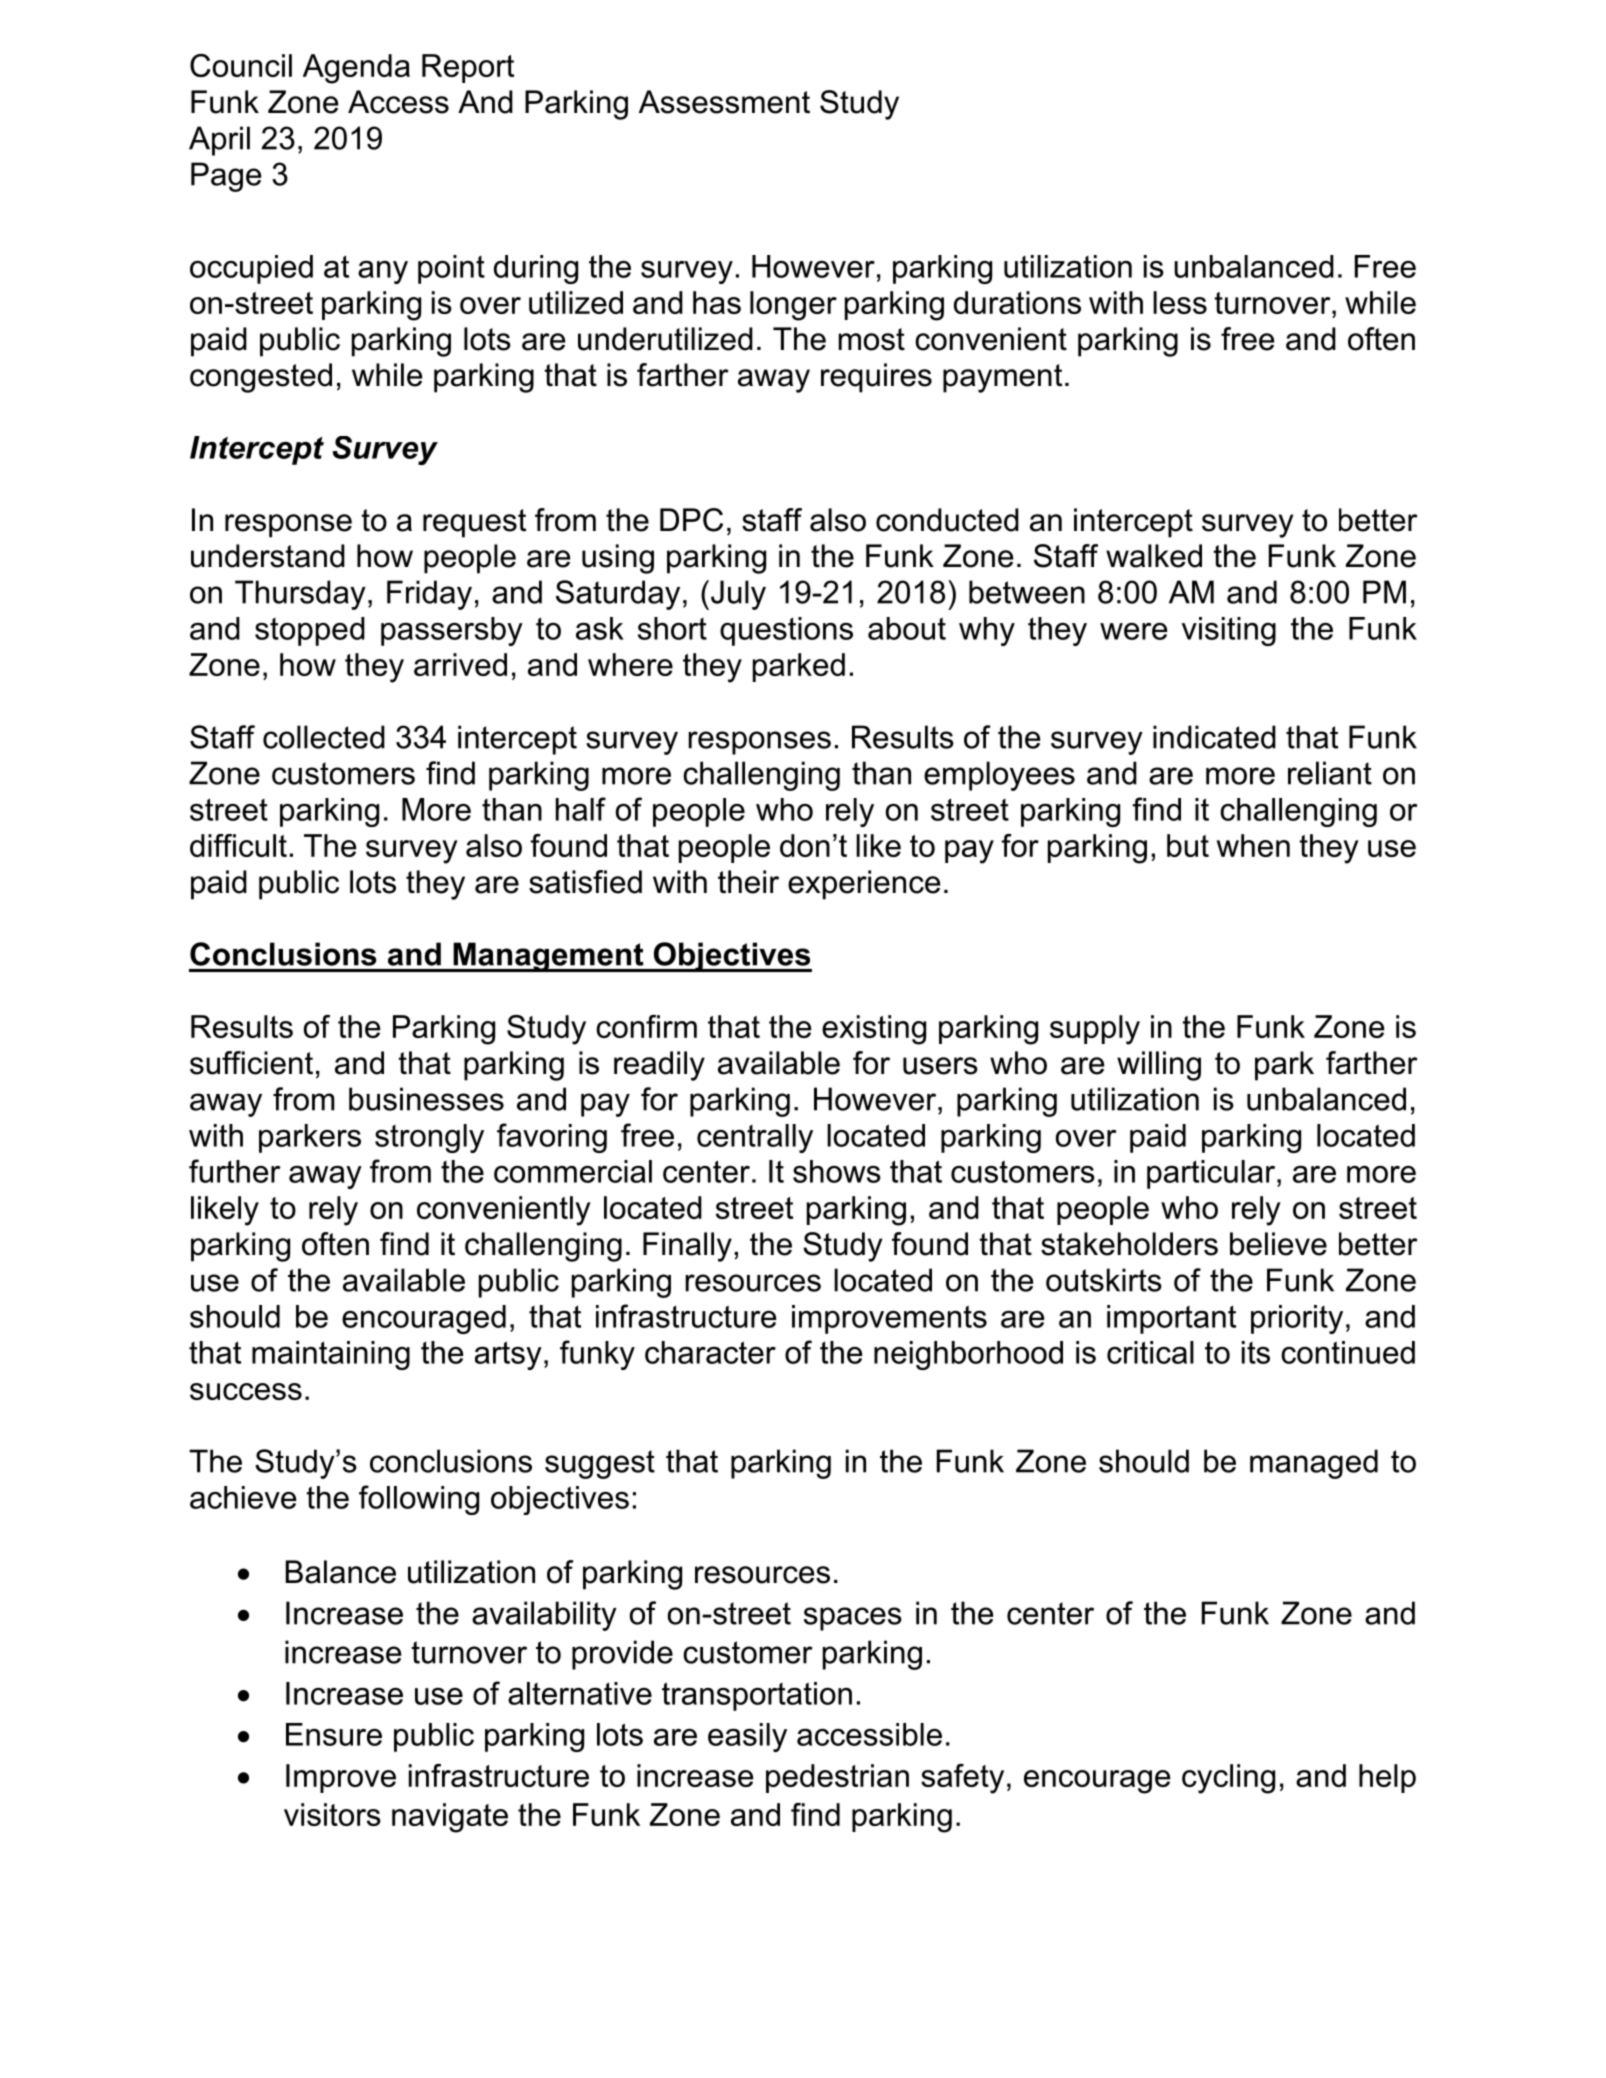  Describe the element at coordinates (1253, 845) in the screenshot. I see `when` at that location.
